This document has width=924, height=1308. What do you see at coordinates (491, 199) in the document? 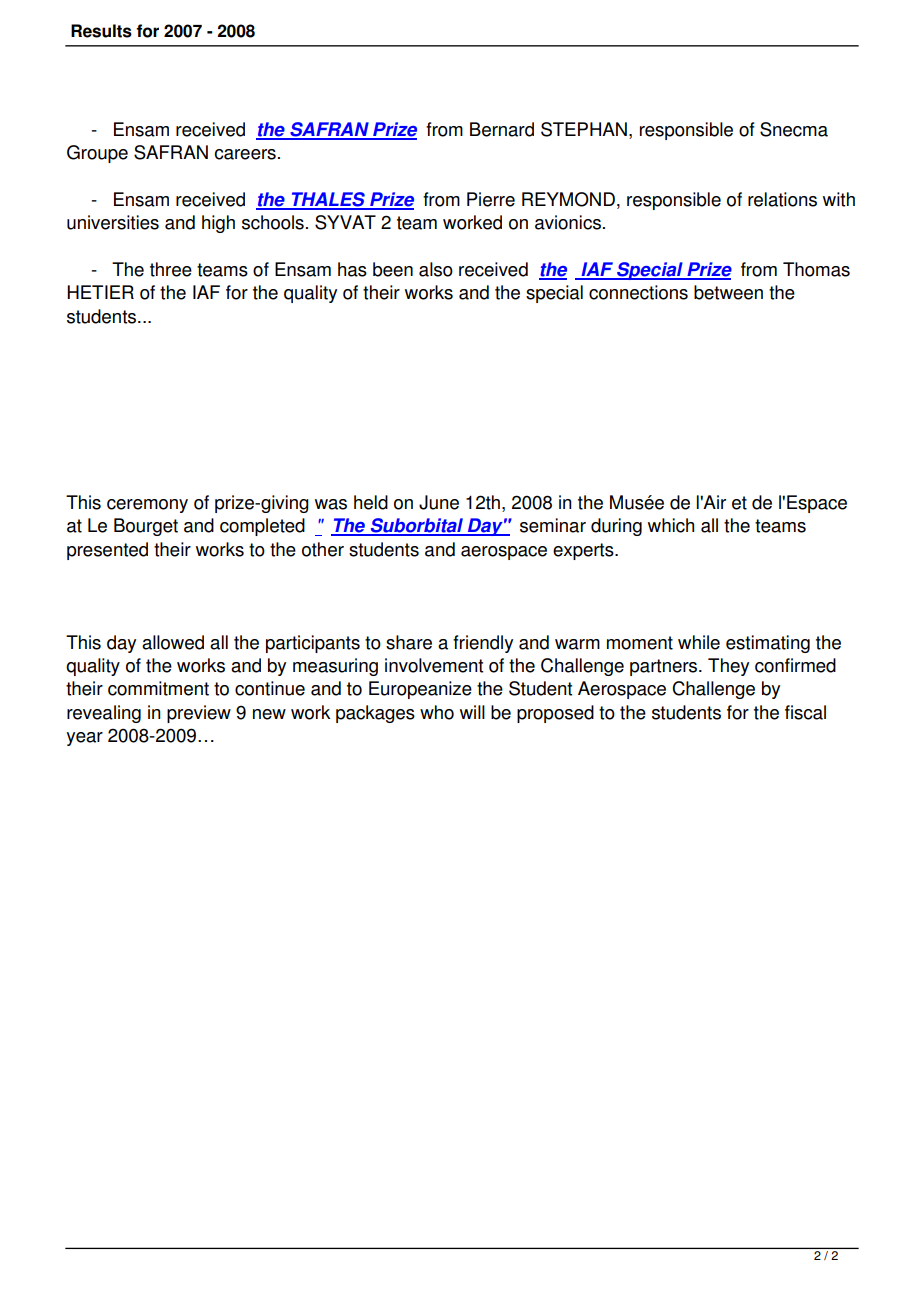
I see `Pierre` at bounding box center [491, 199].
